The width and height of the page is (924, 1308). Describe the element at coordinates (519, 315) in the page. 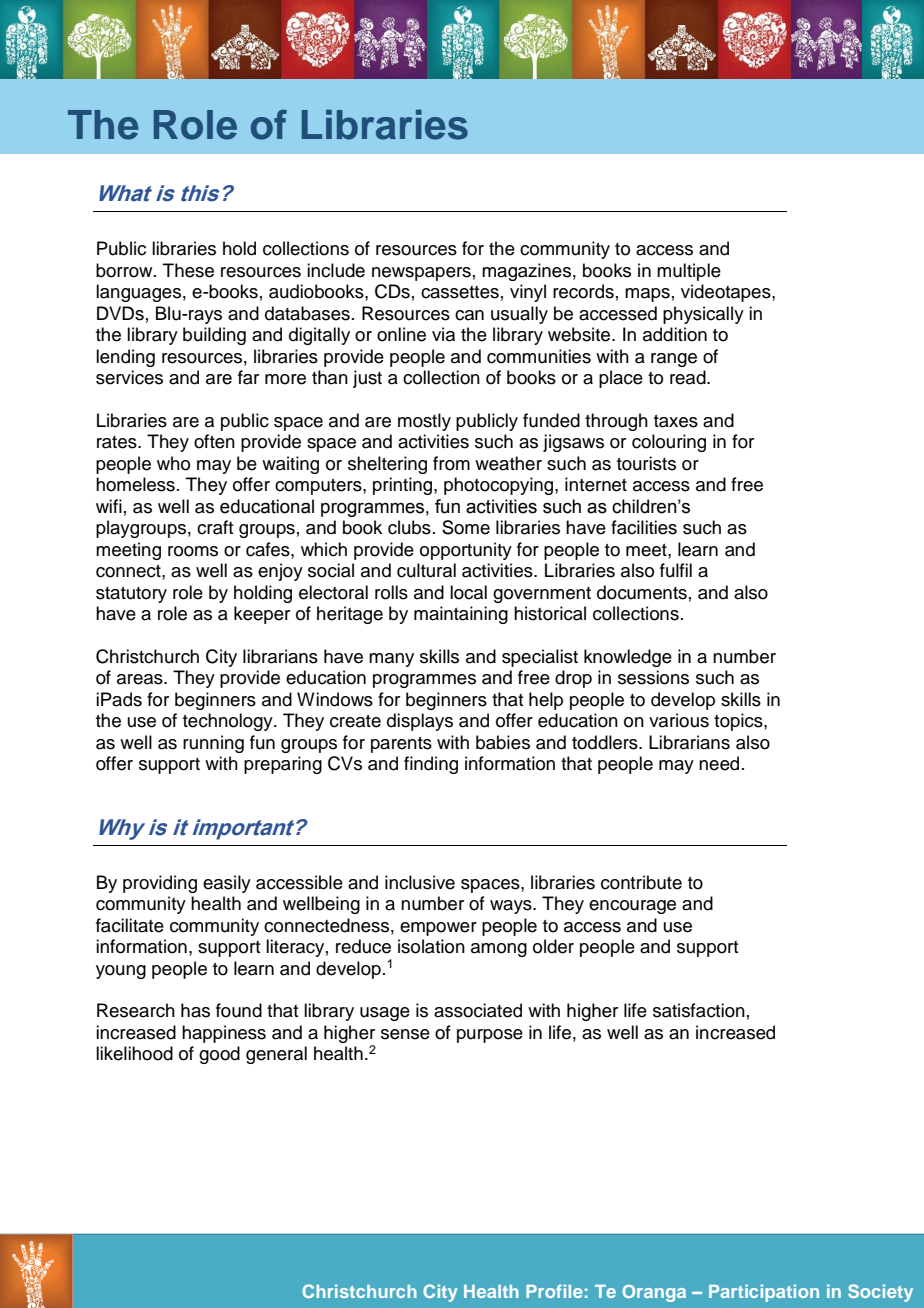

I see `usually` at that location.
